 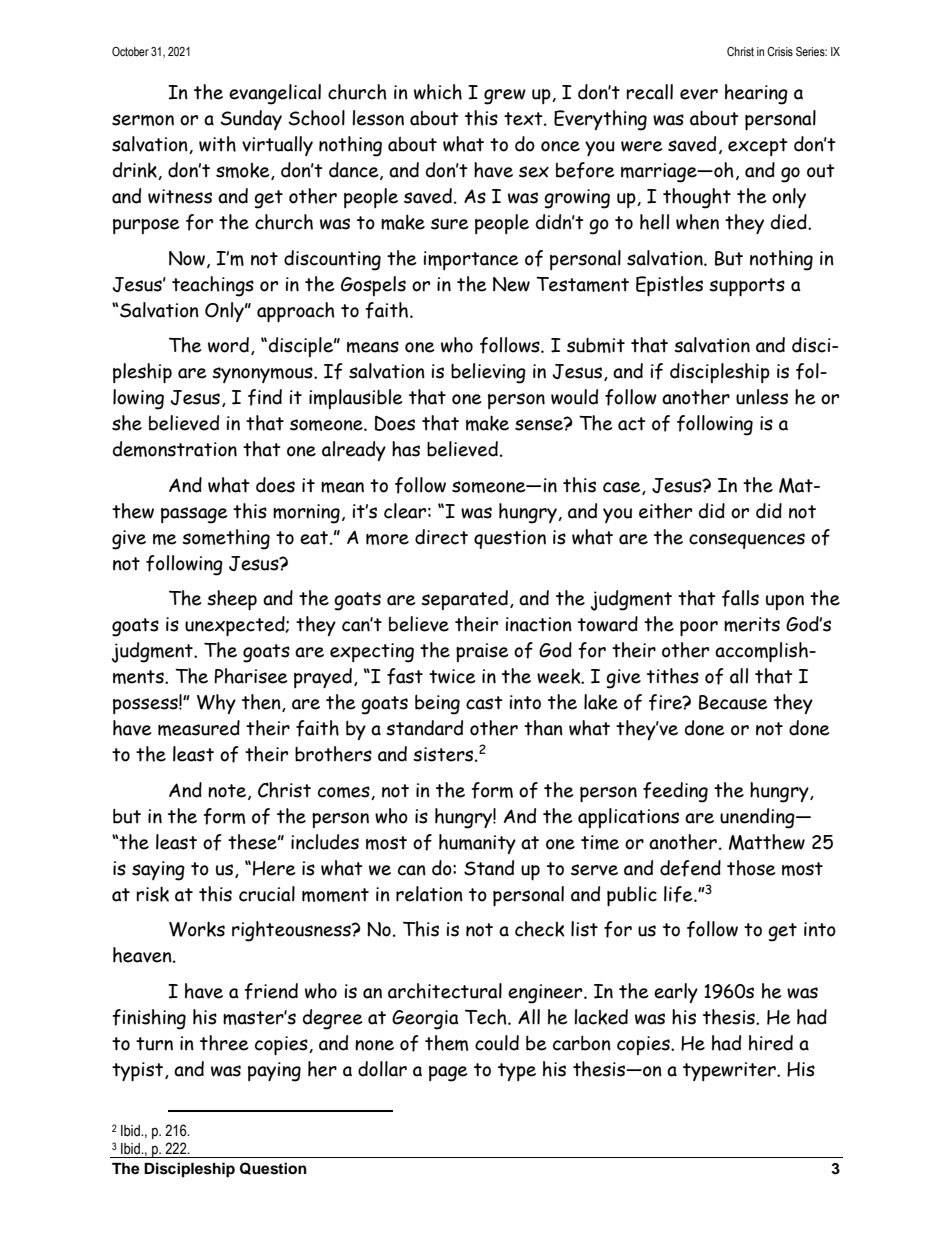 I want to click on humanity, so click(x=477, y=844).
